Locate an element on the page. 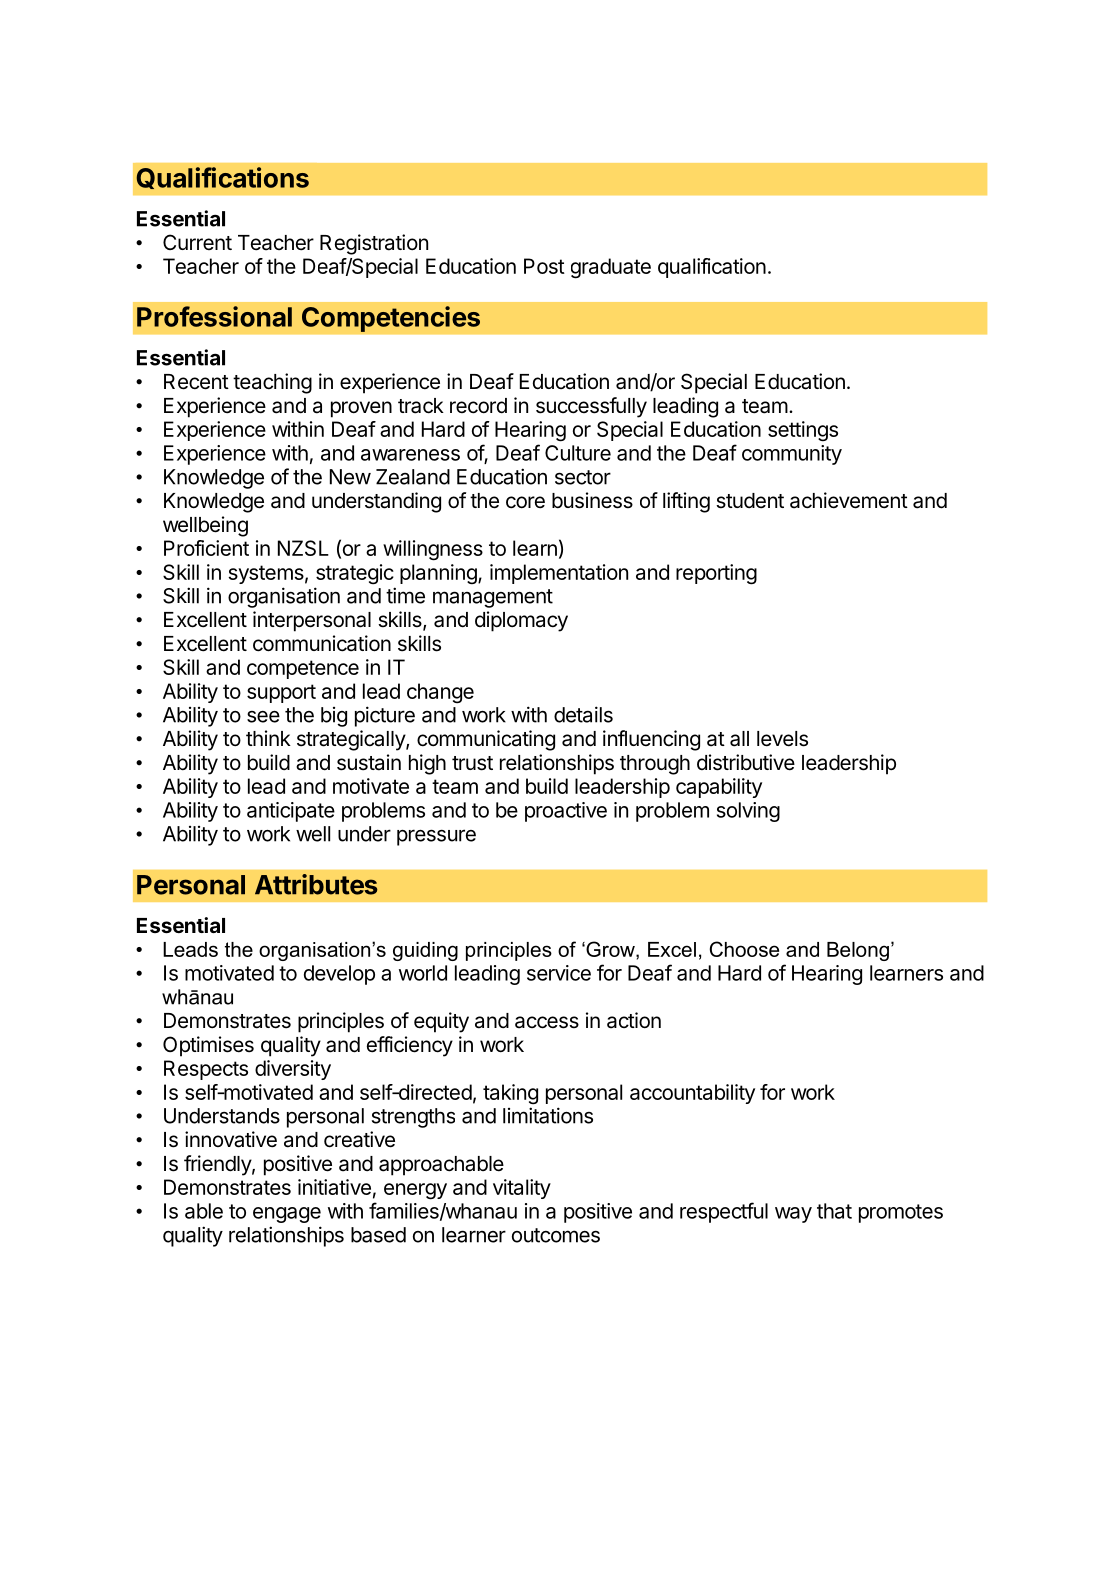  details is located at coordinates (583, 714).
